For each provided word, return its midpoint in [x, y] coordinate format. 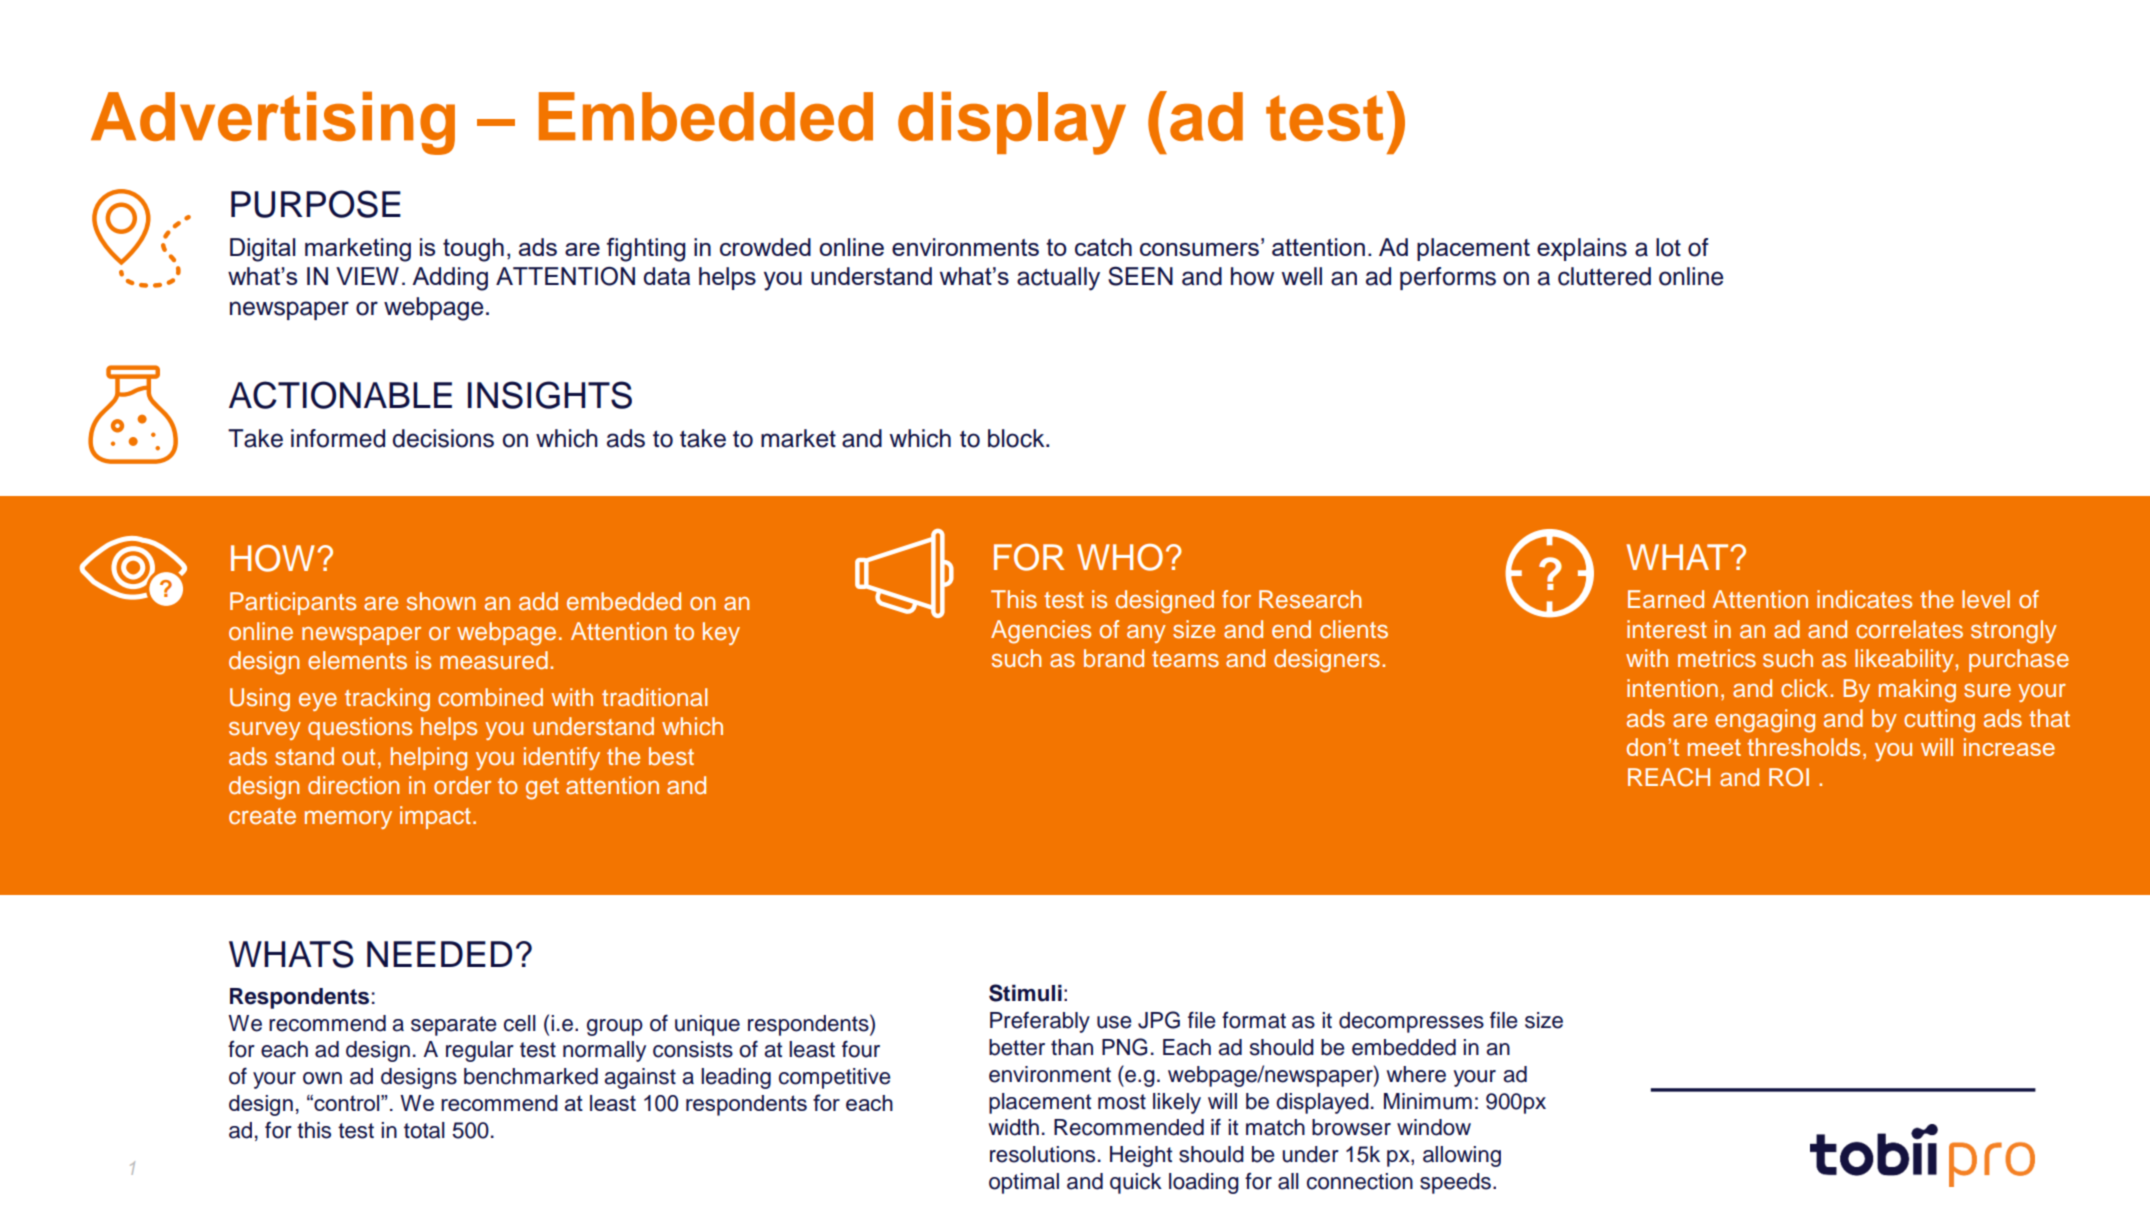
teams [1185, 659]
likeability [1905, 660]
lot [1668, 247]
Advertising [273, 123]
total [424, 1130]
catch [1103, 247]
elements [357, 660]
